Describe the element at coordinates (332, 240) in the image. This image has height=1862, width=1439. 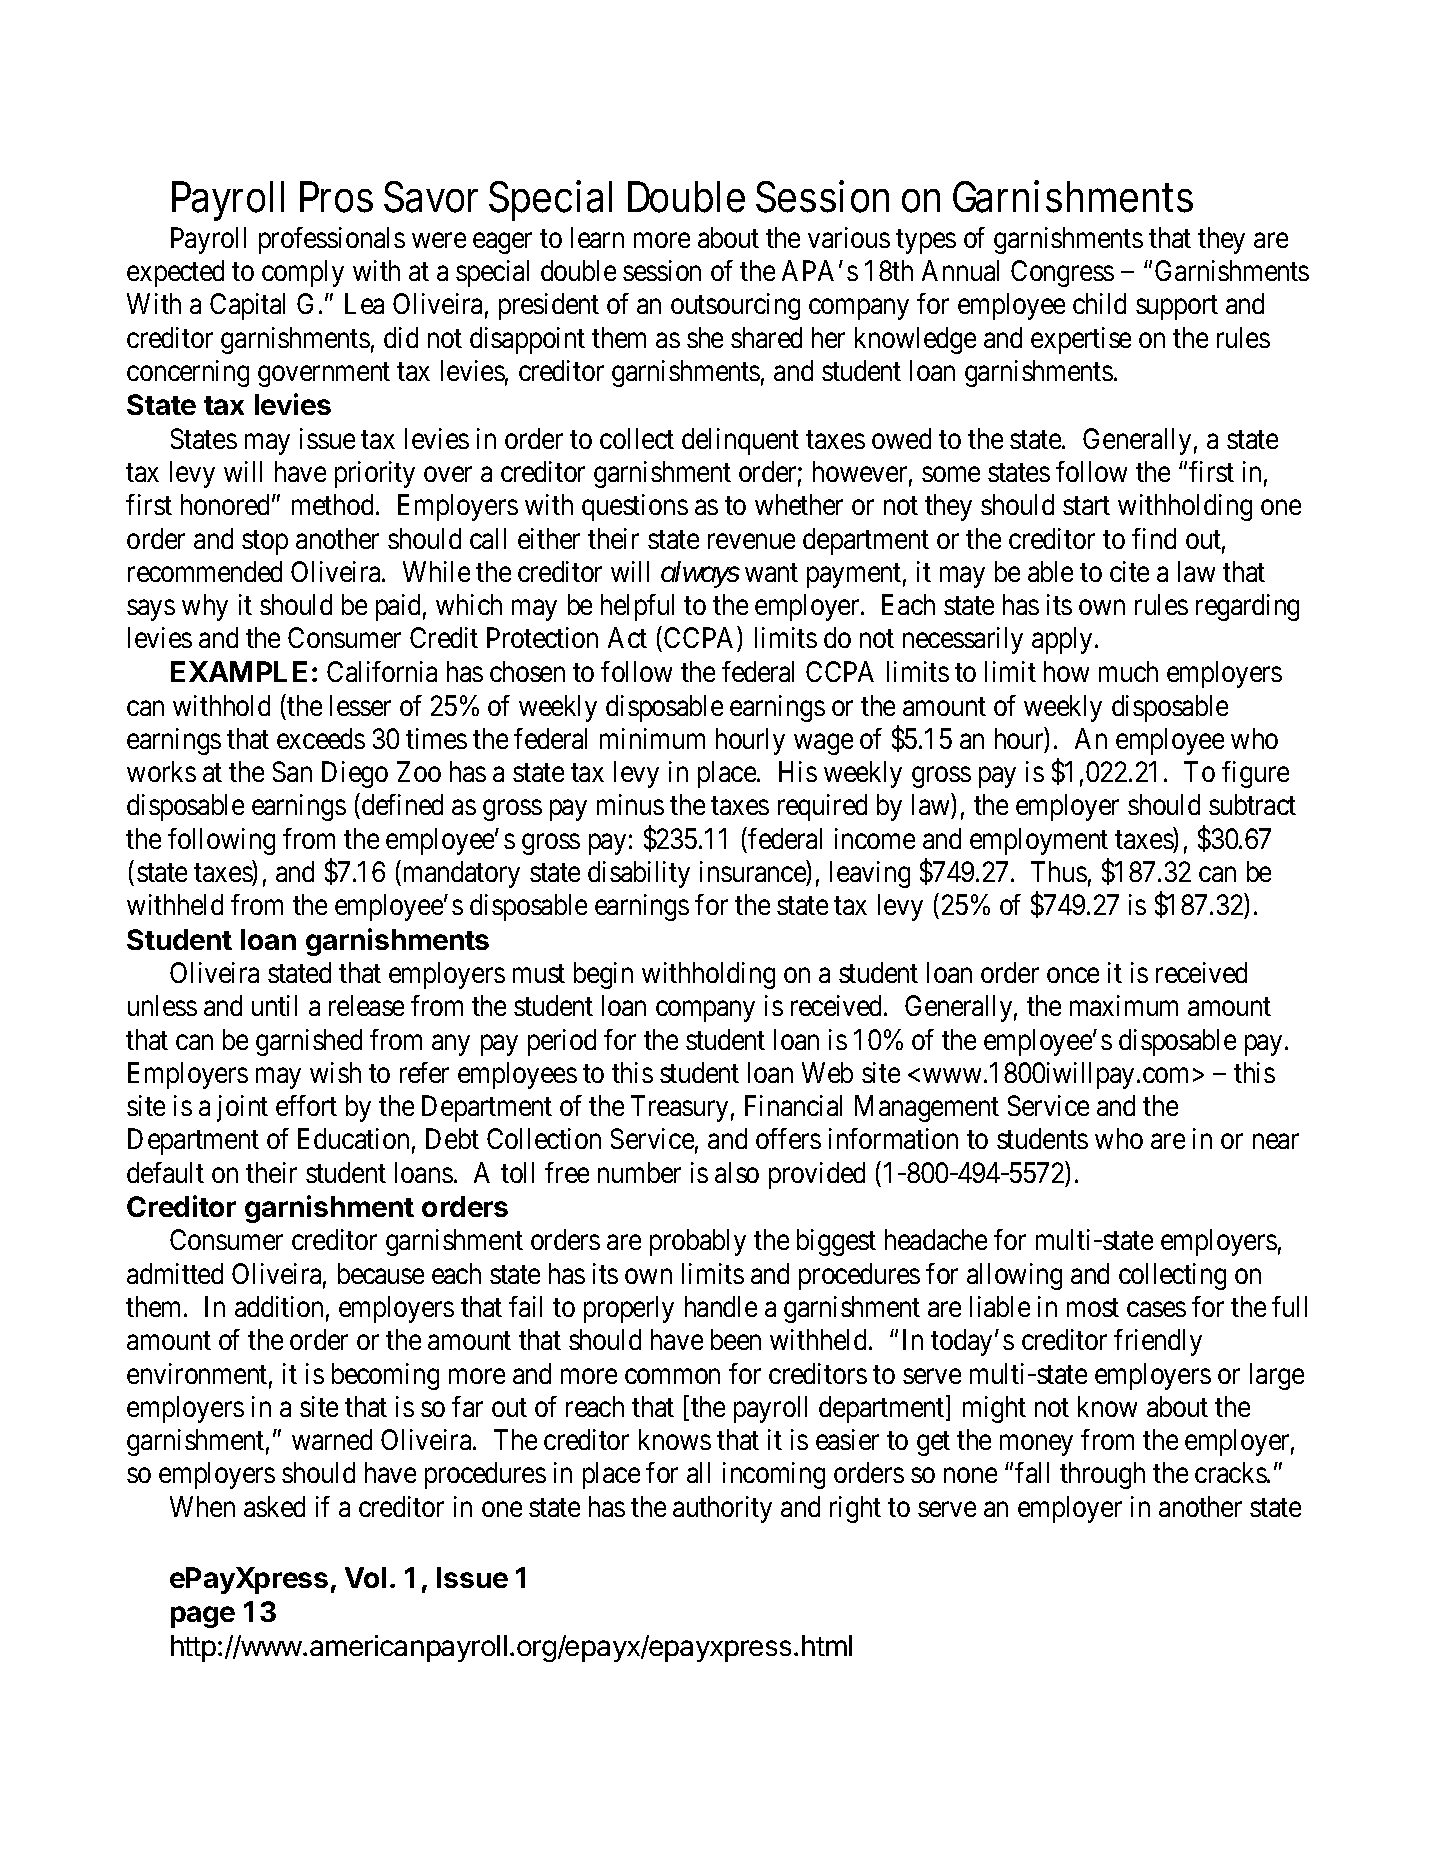
I see `professionals` at that location.
